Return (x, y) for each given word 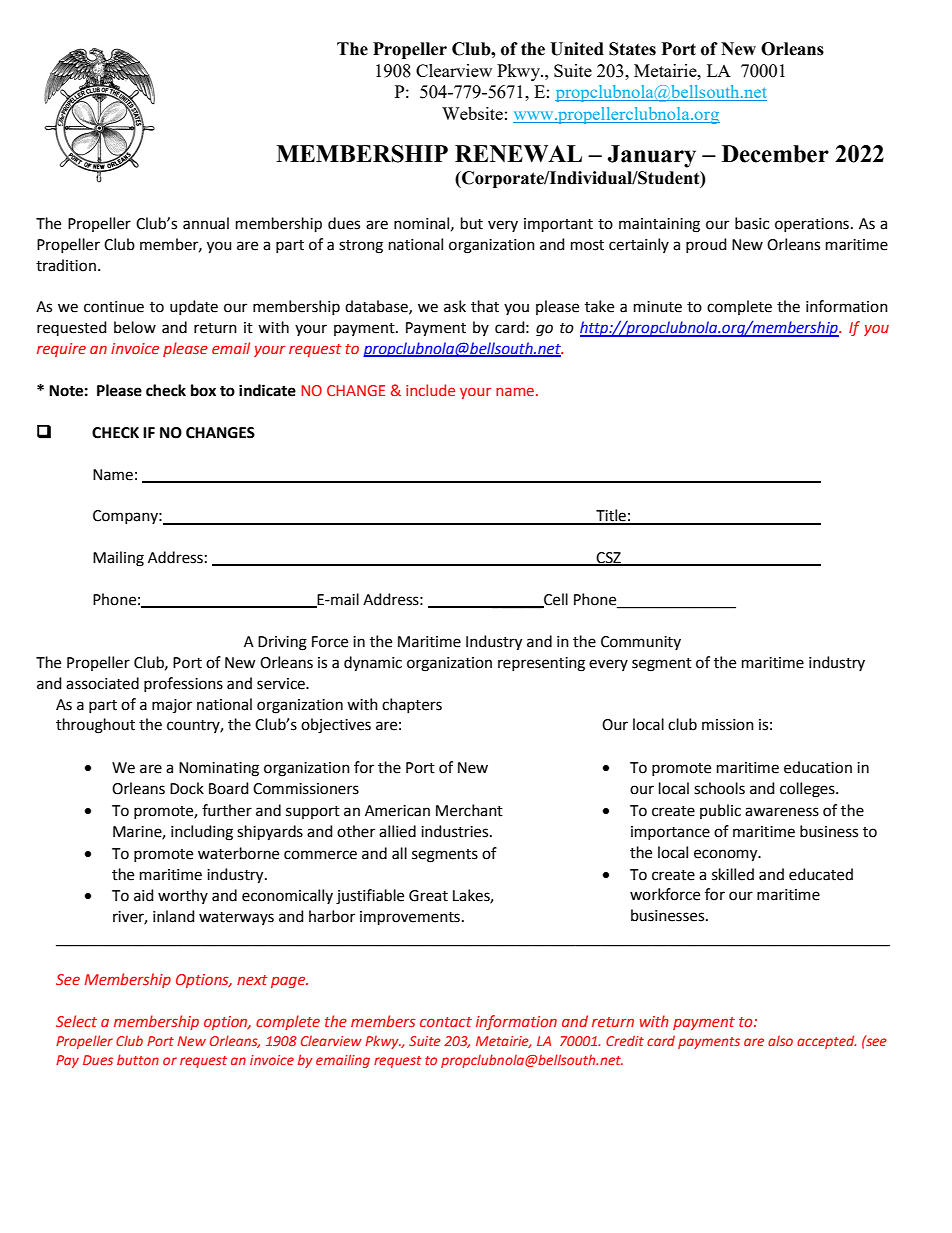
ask (455, 306)
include (430, 390)
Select (76, 1021)
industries (456, 831)
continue (114, 307)
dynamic (373, 664)
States (632, 49)
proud (706, 245)
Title (611, 516)
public (720, 811)
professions (183, 684)
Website (472, 113)
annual (206, 223)
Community (641, 643)
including (202, 833)
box (203, 390)
